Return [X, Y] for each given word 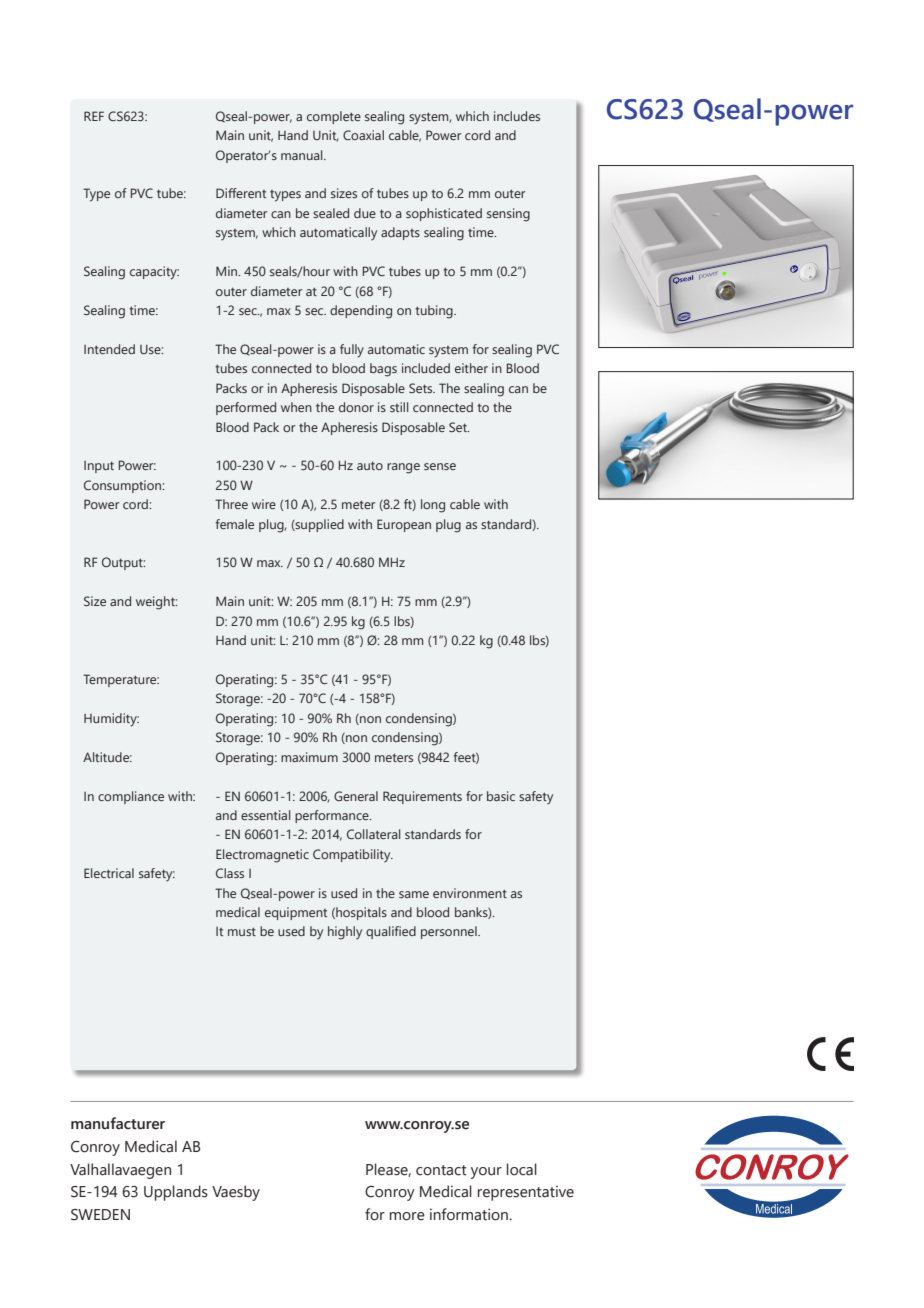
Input [99, 467]
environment [470, 893]
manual [303, 155]
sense [440, 466]
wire [264, 504]
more [407, 1216]
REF [94, 116]
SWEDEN [100, 1215]
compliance [131, 797]
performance [333, 816]
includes [517, 116]
